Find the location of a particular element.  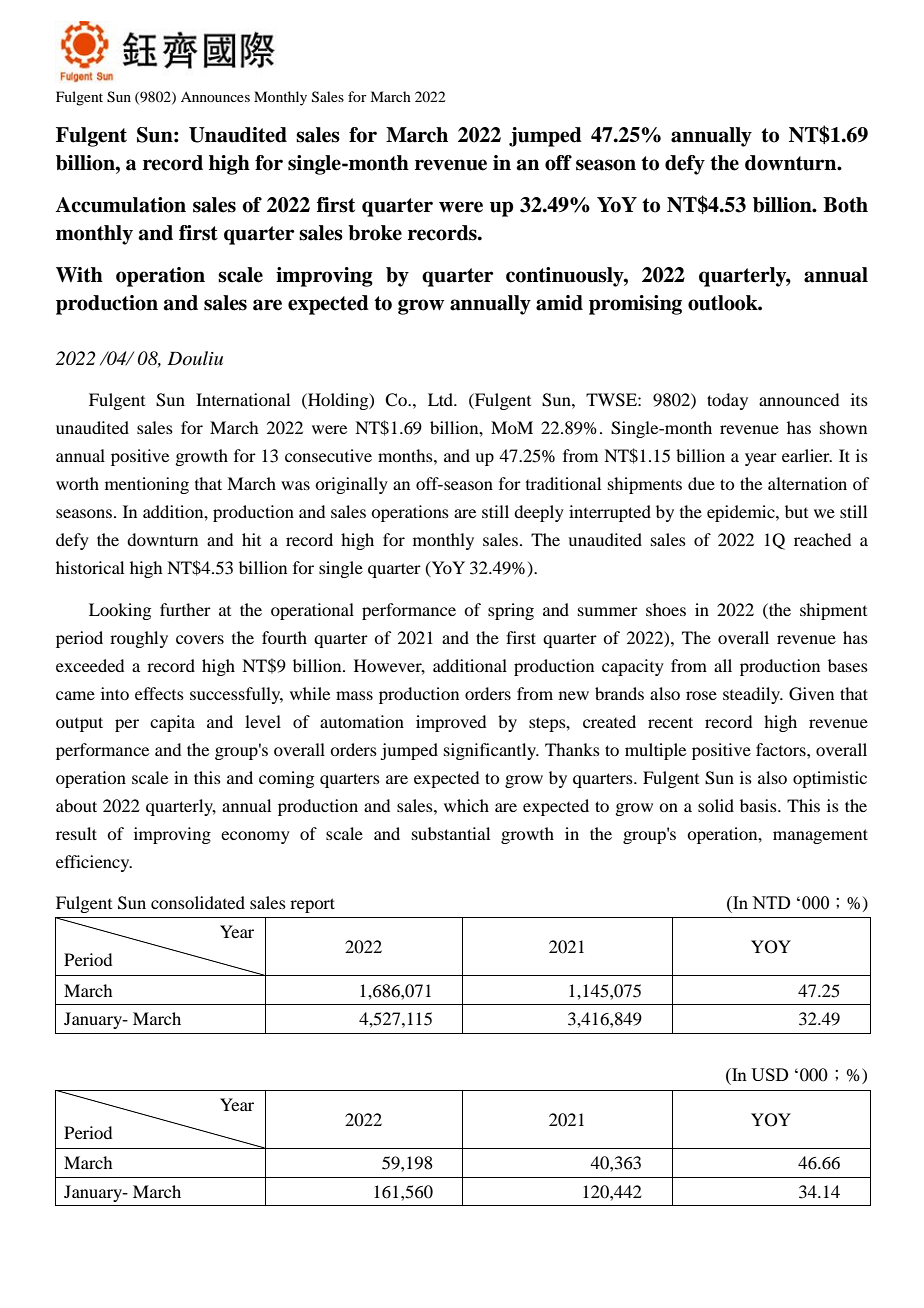

reached is located at coordinates (822, 539).
